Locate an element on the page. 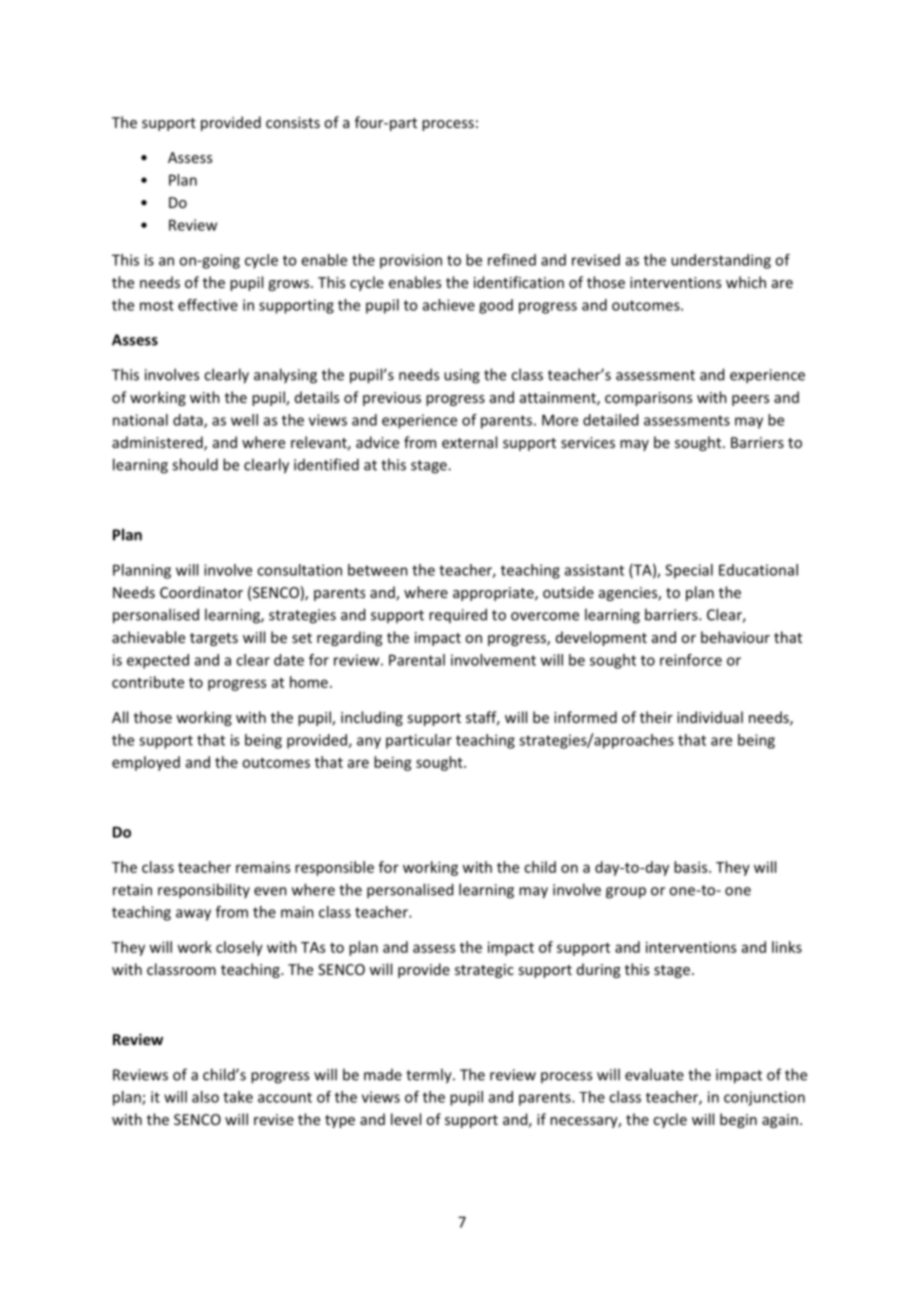 The width and height of the document is (924, 1308). employed is located at coordinates (146, 763).
